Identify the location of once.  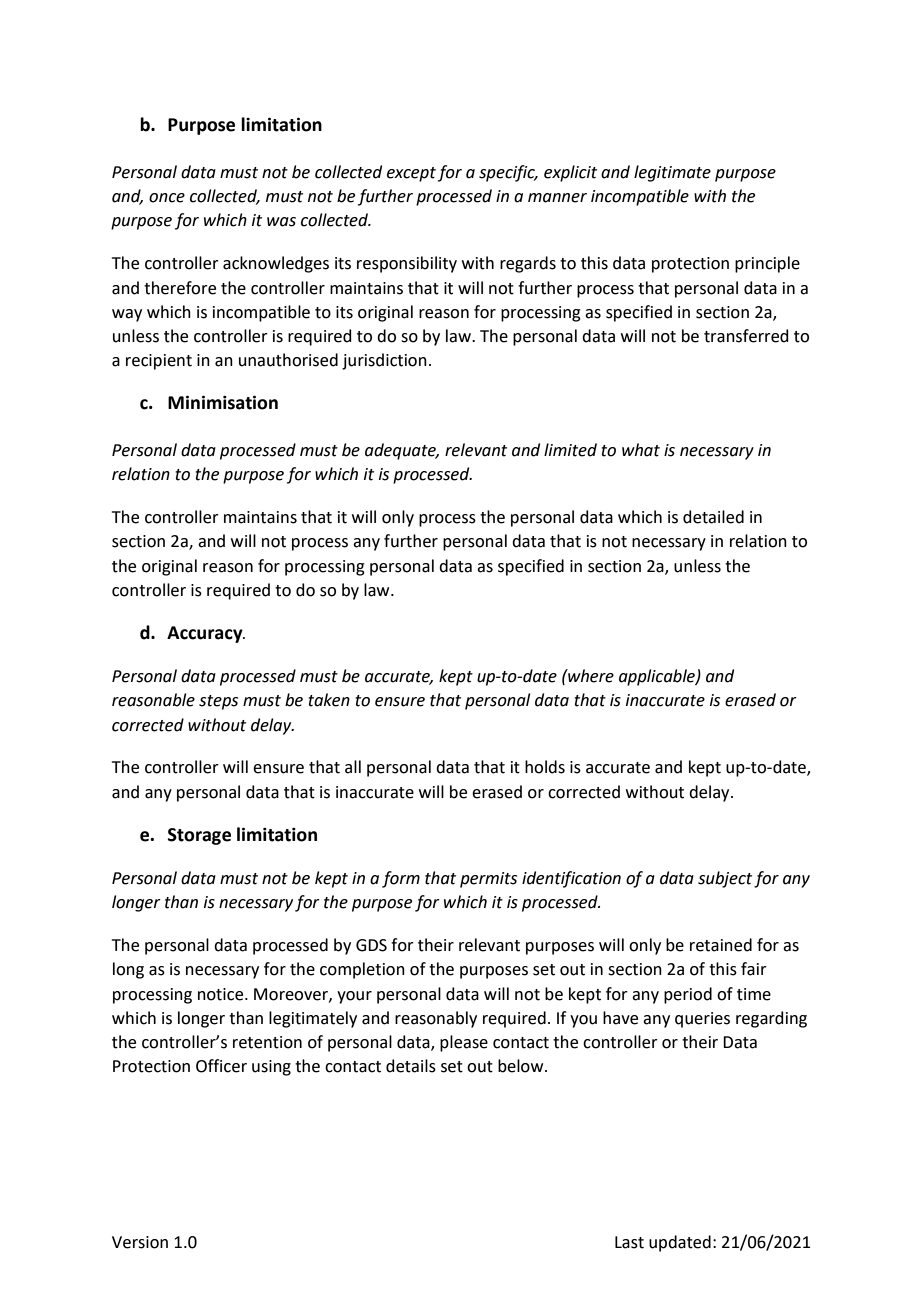
(167, 198).
